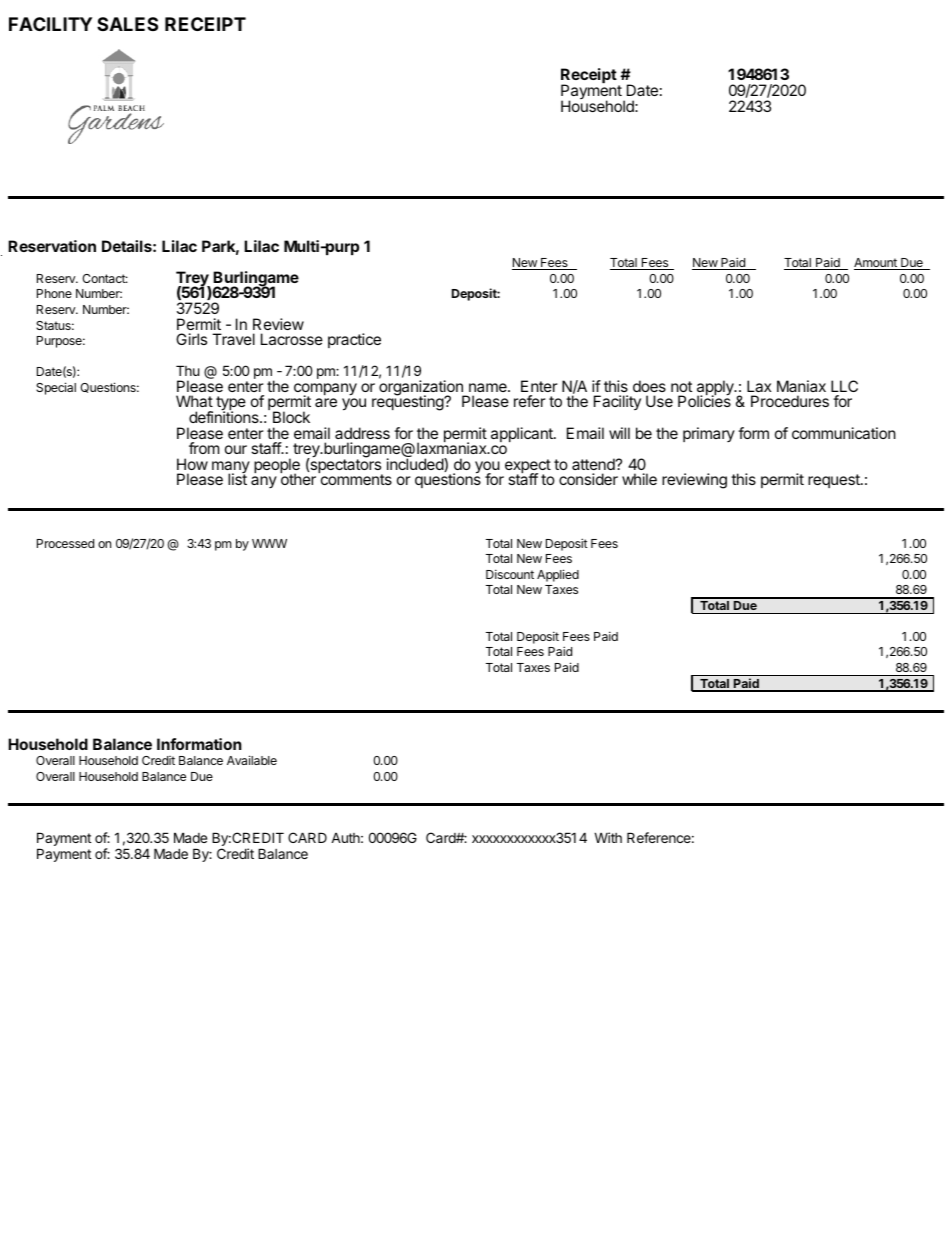  What do you see at coordinates (844, 386) in the screenshot?
I see `LLC` at bounding box center [844, 386].
